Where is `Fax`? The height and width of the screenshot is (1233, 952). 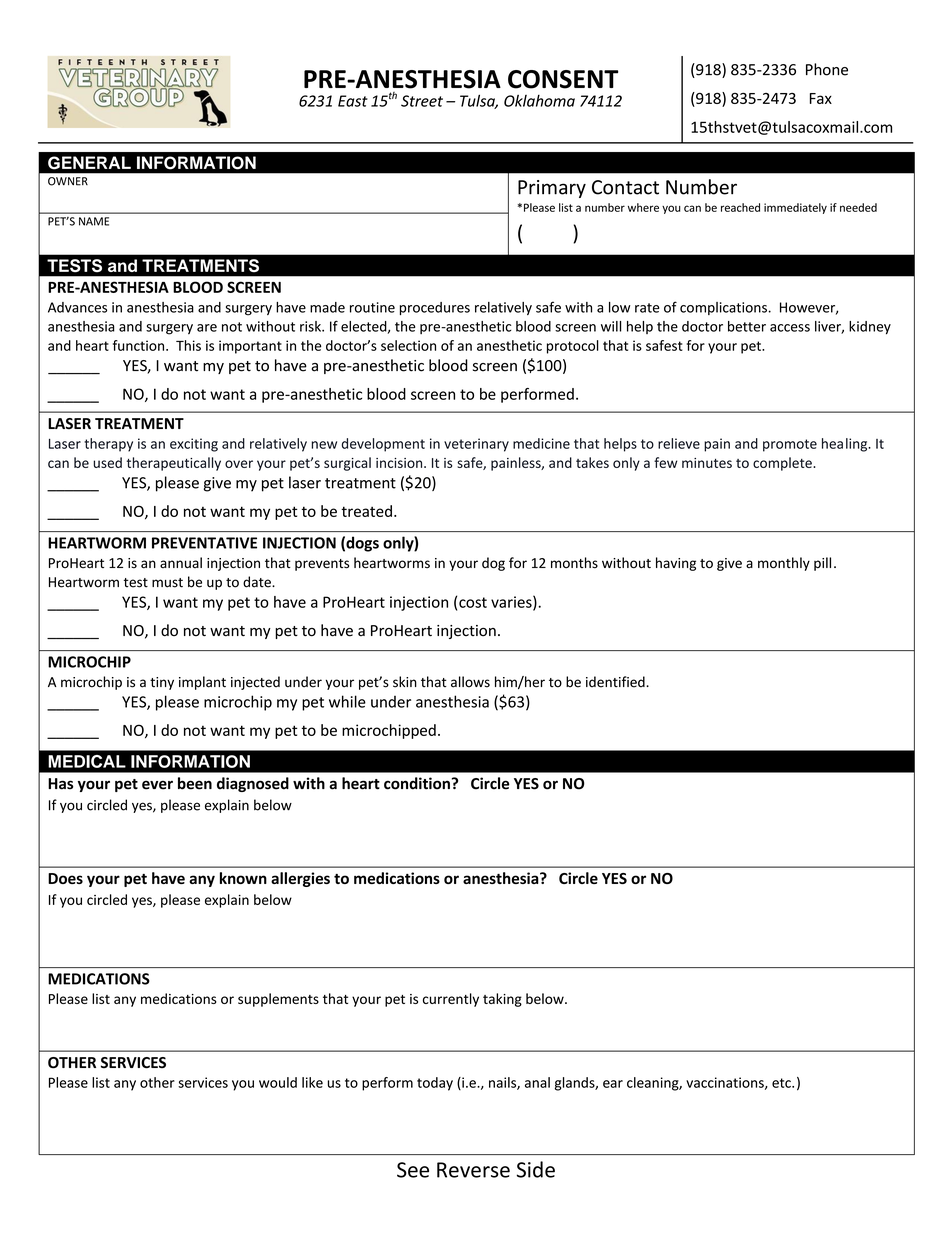 Fax is located at coordinates (821, 98).
